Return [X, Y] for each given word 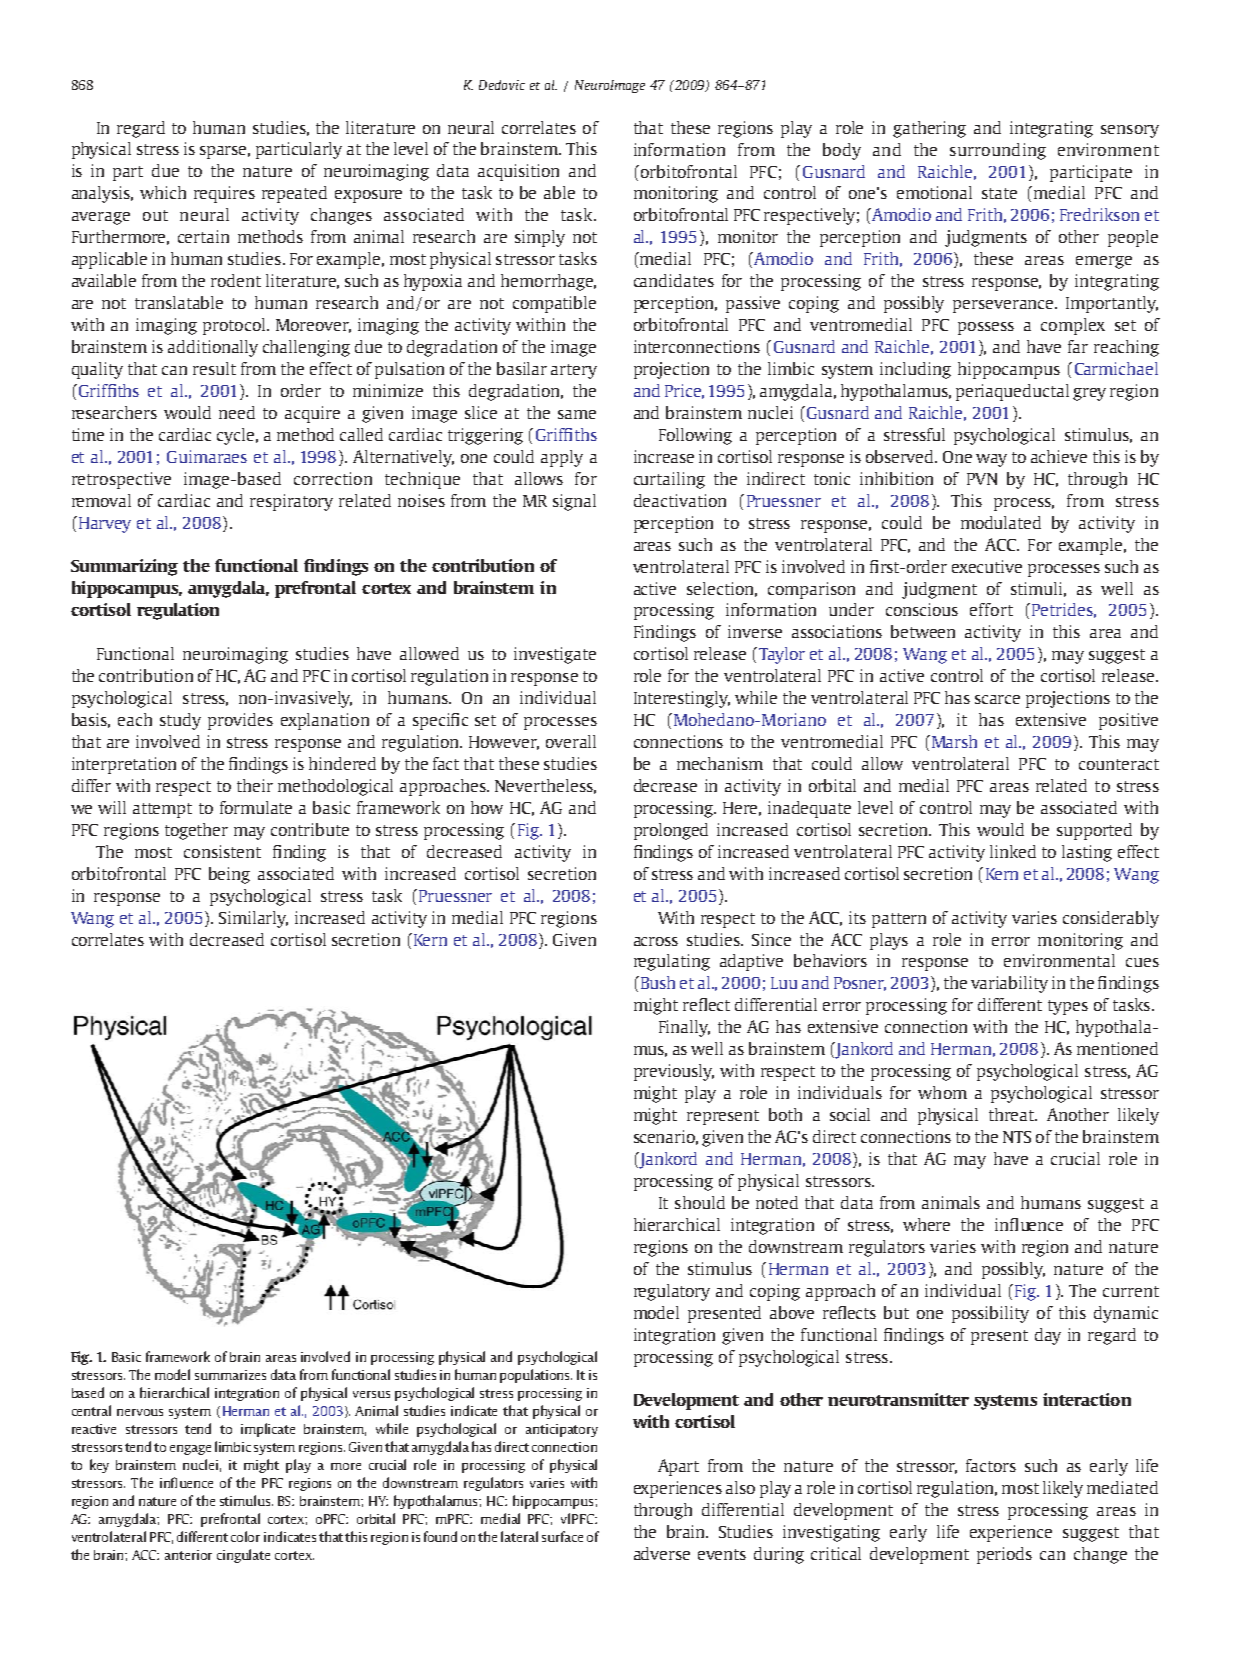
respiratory [291, 502]
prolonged [671, 831]
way [991, 460]
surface [562, 1536]
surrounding [998, 151]
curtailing [669, 480]
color [245, 1536]
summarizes [230, 1375]
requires [224, 194]
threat [1013, 1114]
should [700, 1202]
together [196, 831]
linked [1013, 851]
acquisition [518, 172]
